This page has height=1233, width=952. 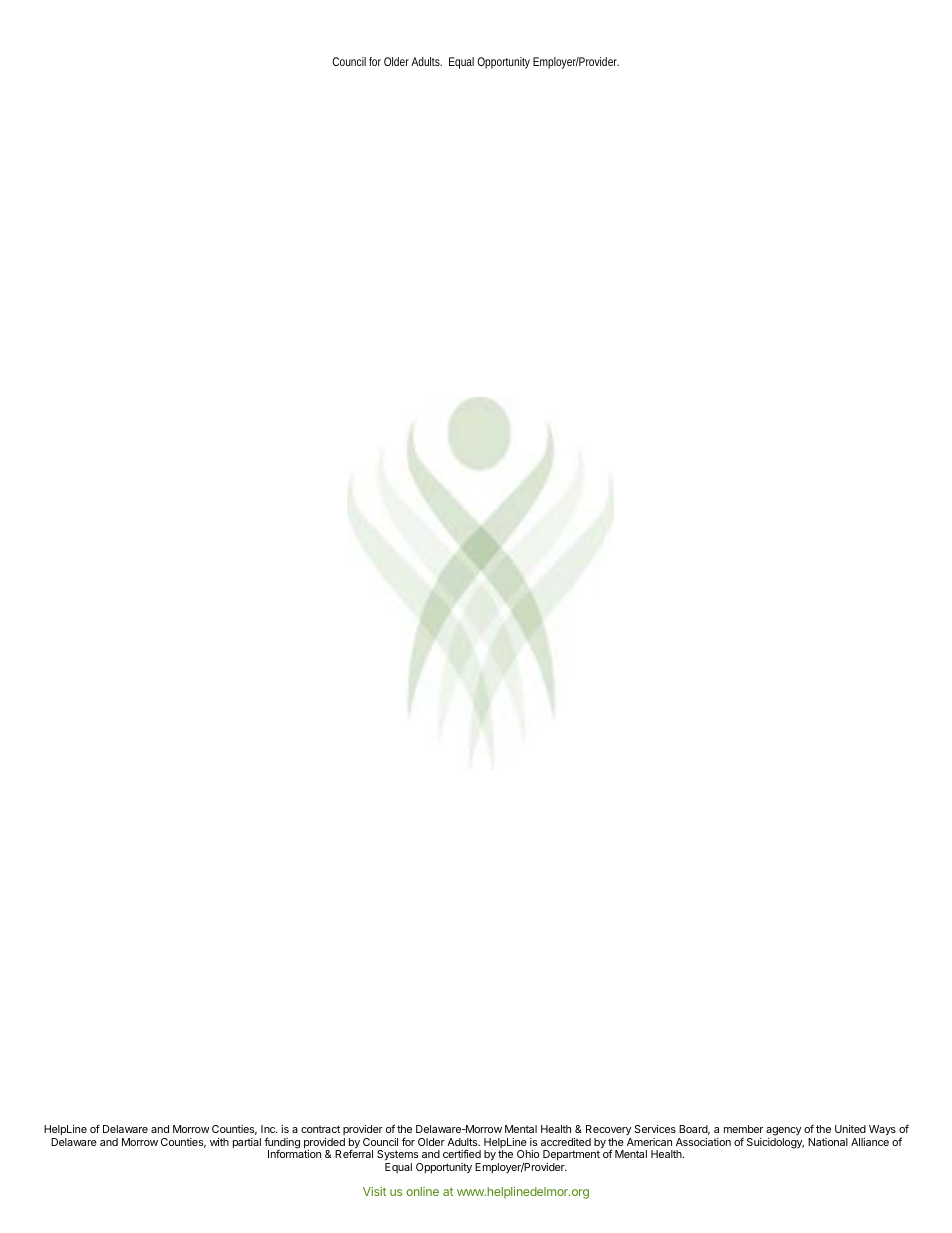 What do you see at coordinates (572, 1154) in the page?
I see `Department` at bounding box center [572, 1154].
